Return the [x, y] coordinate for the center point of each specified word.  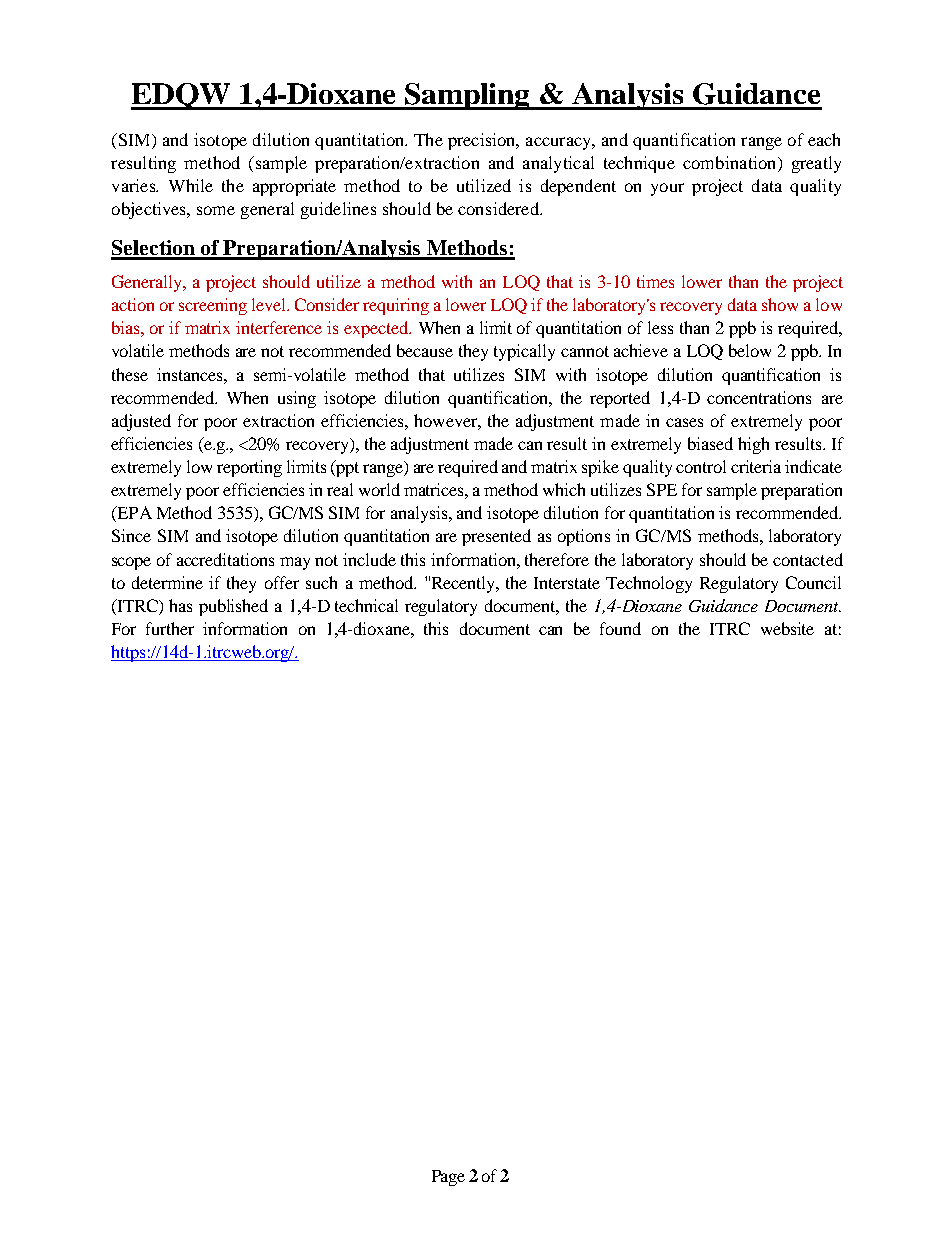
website [787, 628]
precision [483, 141]
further [170, 628]
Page [448, 1178]
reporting [249, 468]
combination [731, 164]
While [191, 185]
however [446, 420]
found [620, 628]
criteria [756, 466]
